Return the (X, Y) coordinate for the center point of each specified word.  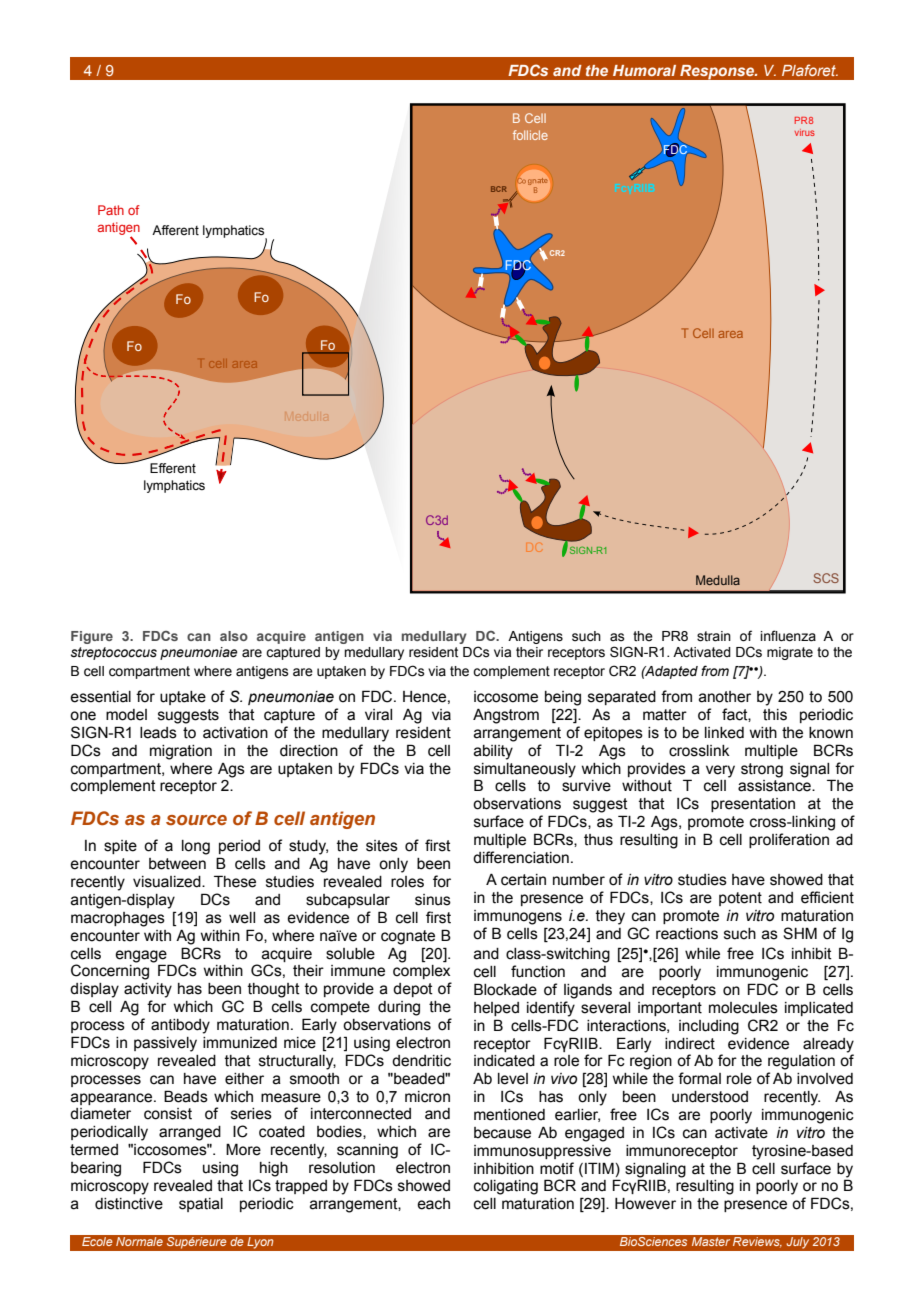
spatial (201, 1205)
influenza (788, 636)
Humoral (644, 70)
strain (714, 636)
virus (805, 132)
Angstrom (506, 716)
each (433, 1204)
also (234, 636)
